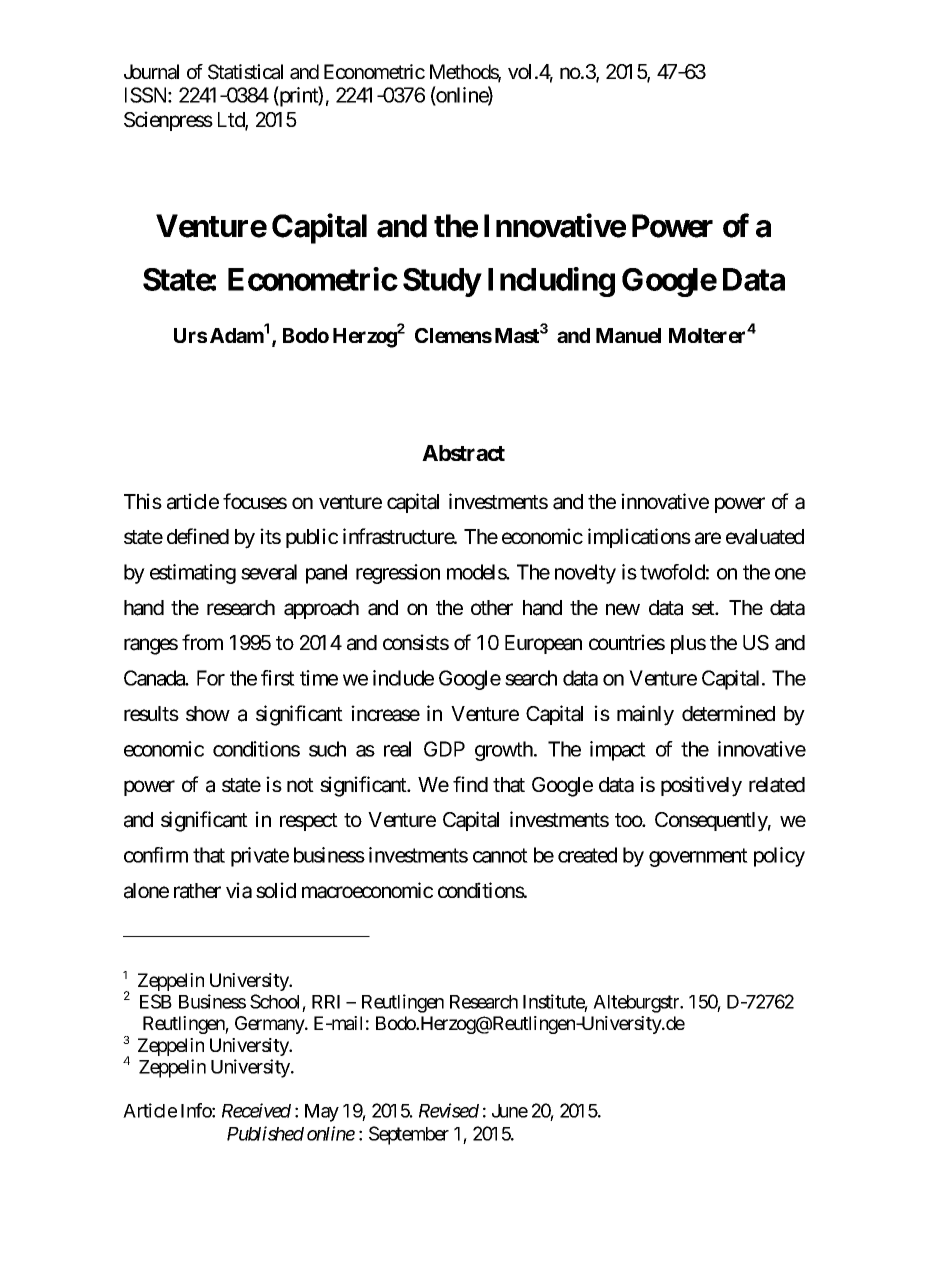 The height and width of the image is (1288, 927). What do you see at coordinates (442, 282) in the image?
I see `Study` at bounding box center [442, 282].
